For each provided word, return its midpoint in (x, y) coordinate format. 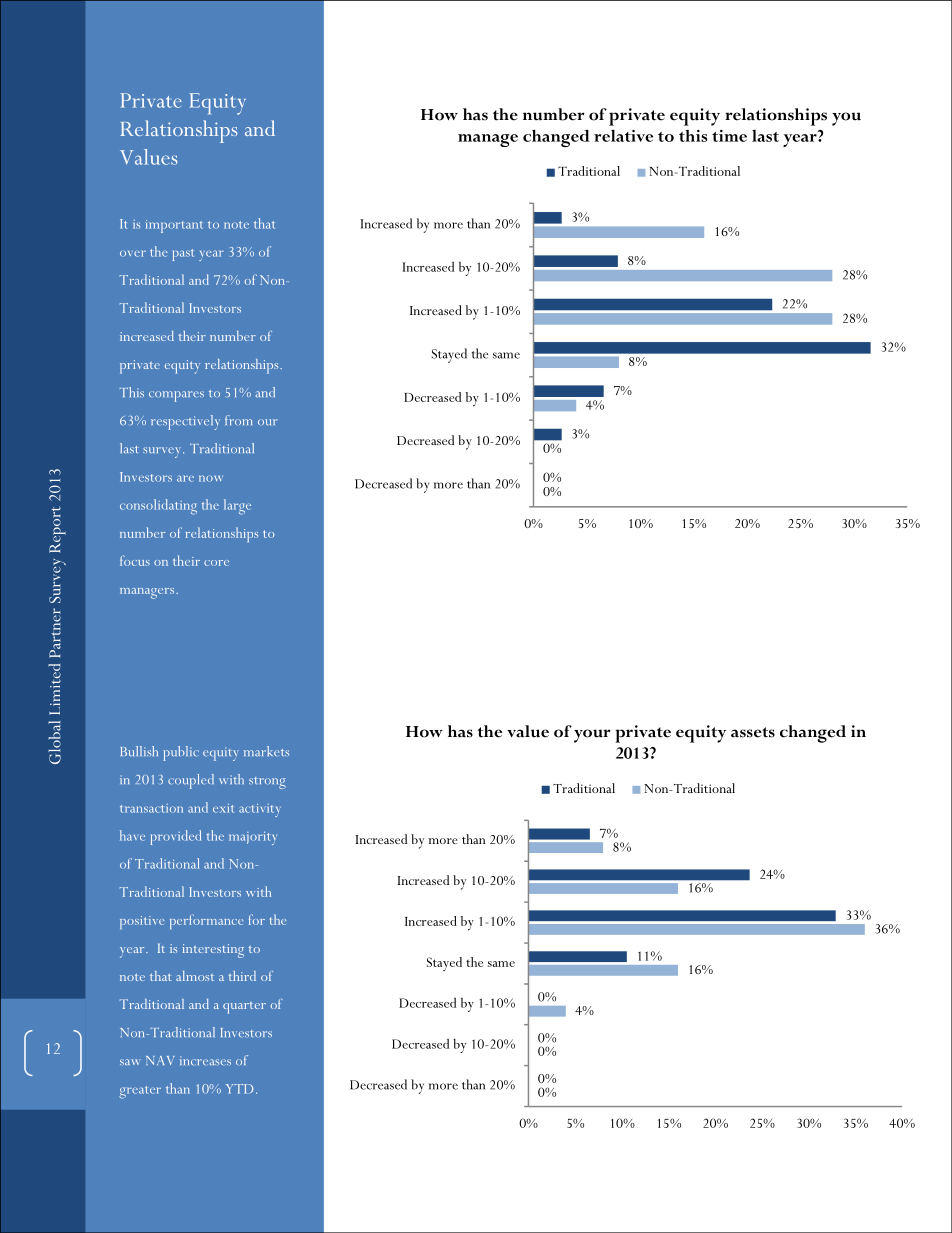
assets (753, 732)
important (174, 226)
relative (623, 136)
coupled (191, 781)
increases (205, 1060)
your (592, 736)
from (238, 420)
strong (267, 783)
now (211, 478)
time (729, 136)
